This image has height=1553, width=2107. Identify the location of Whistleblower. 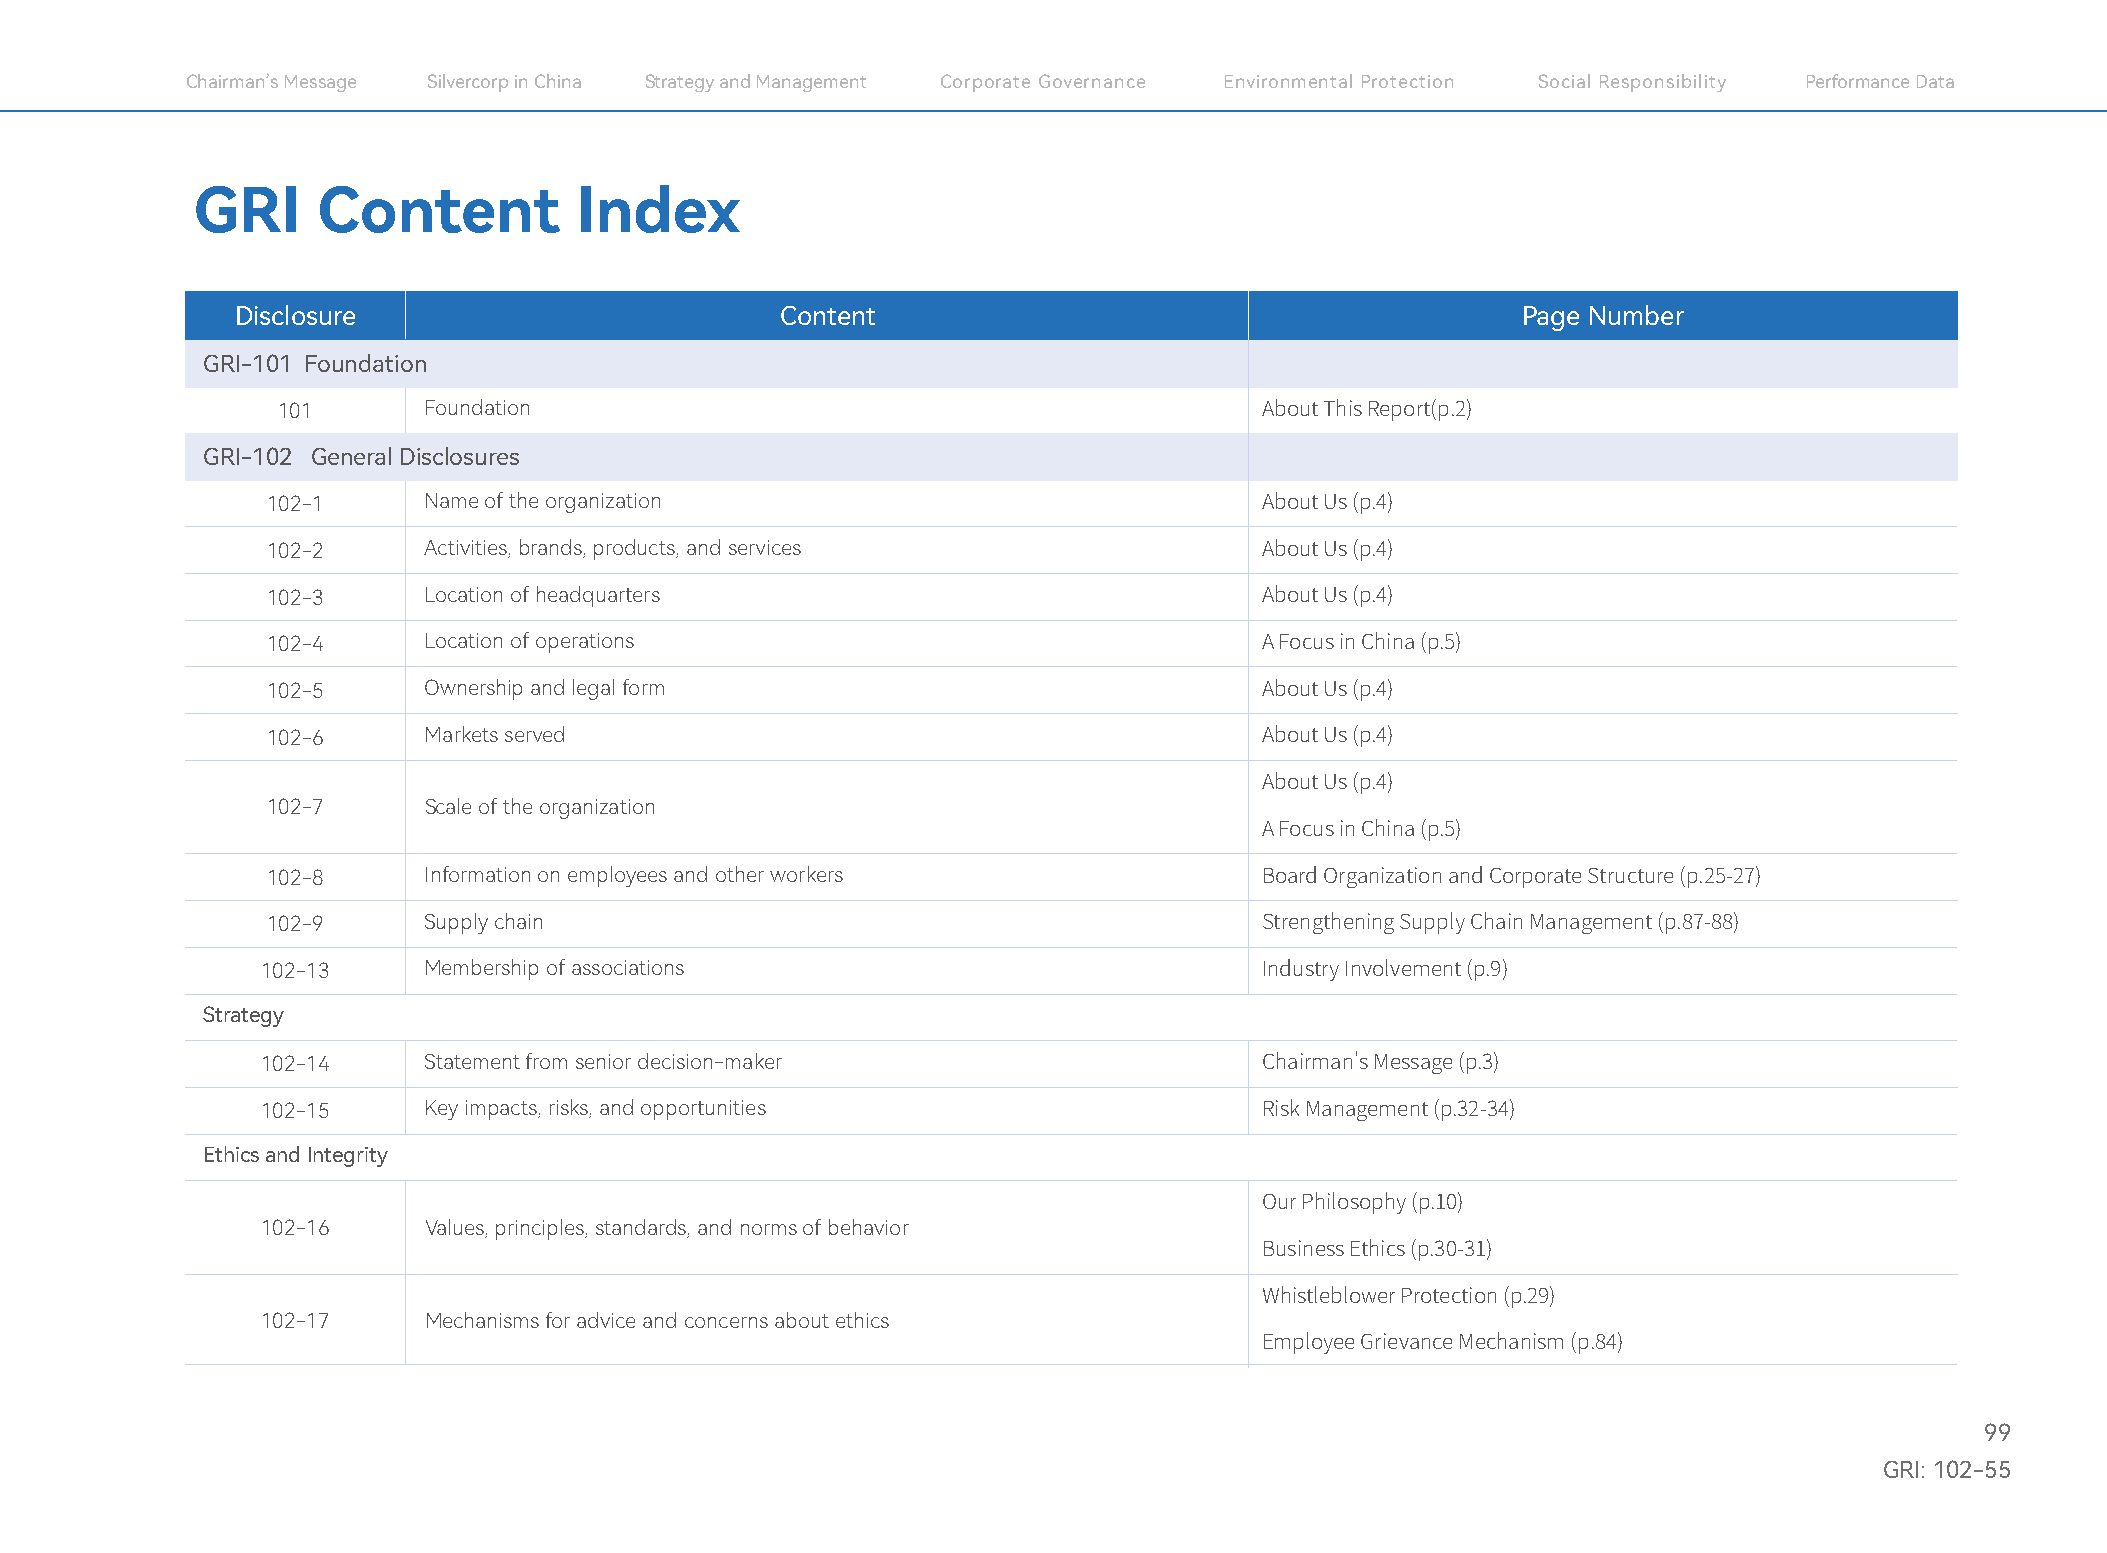
(1329, 1294).
